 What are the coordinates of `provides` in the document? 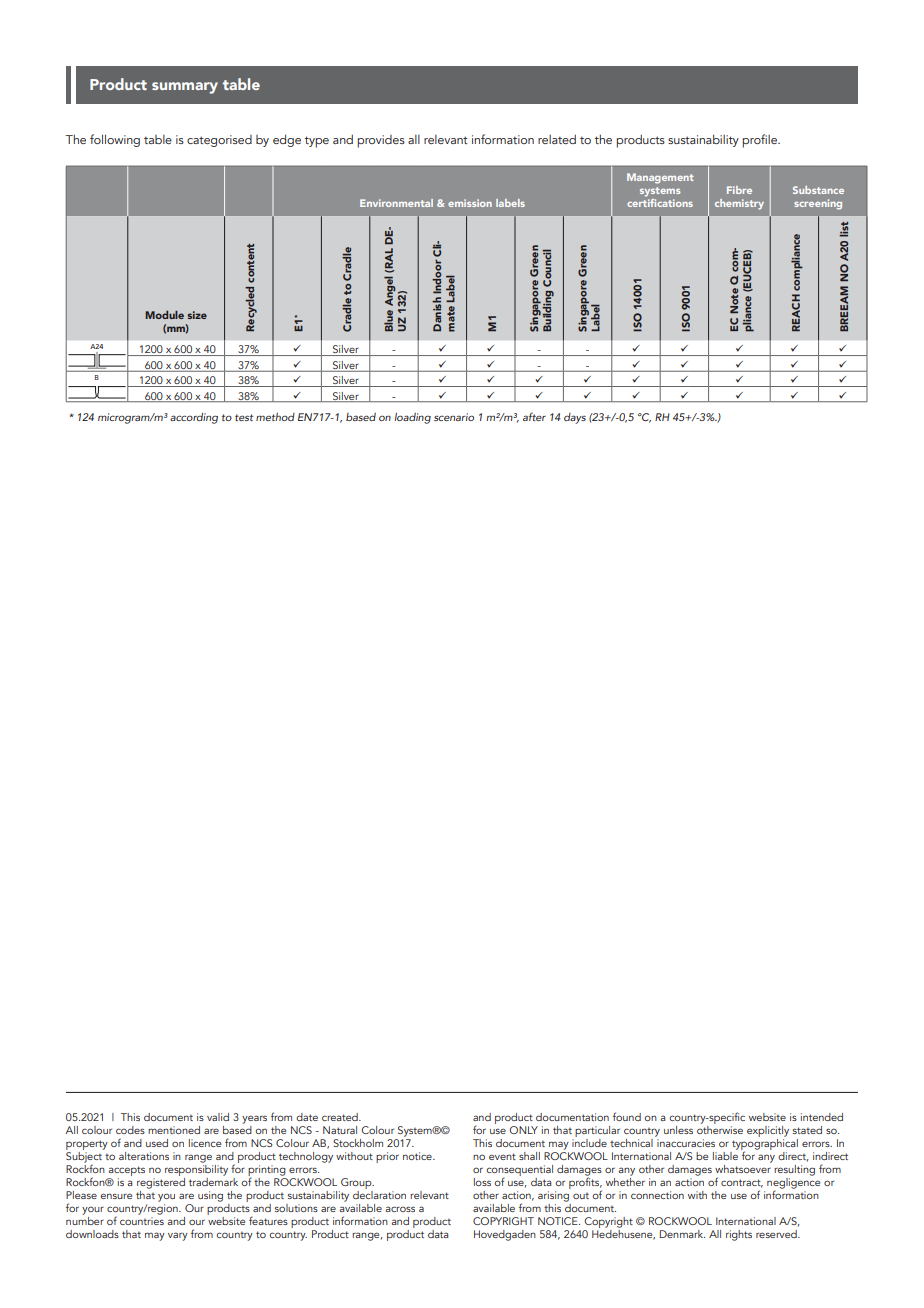 It's located at (381, 141).
